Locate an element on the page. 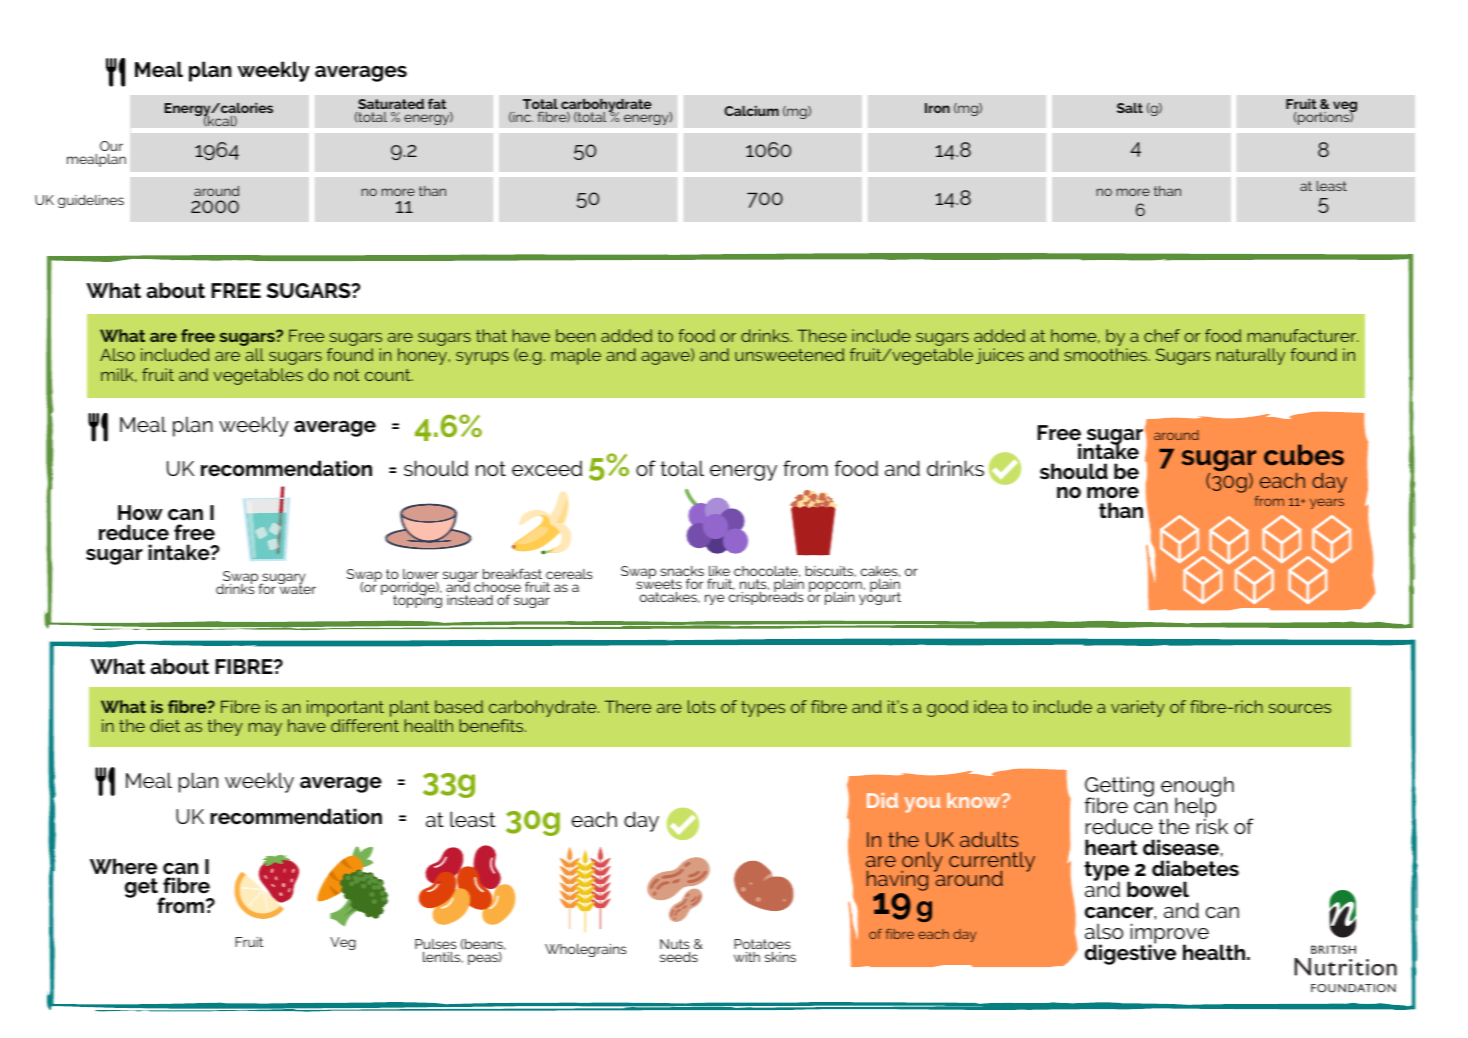 The height and width of the page is (1038, 1468). Calcium is located at coordinates (751, 111).
